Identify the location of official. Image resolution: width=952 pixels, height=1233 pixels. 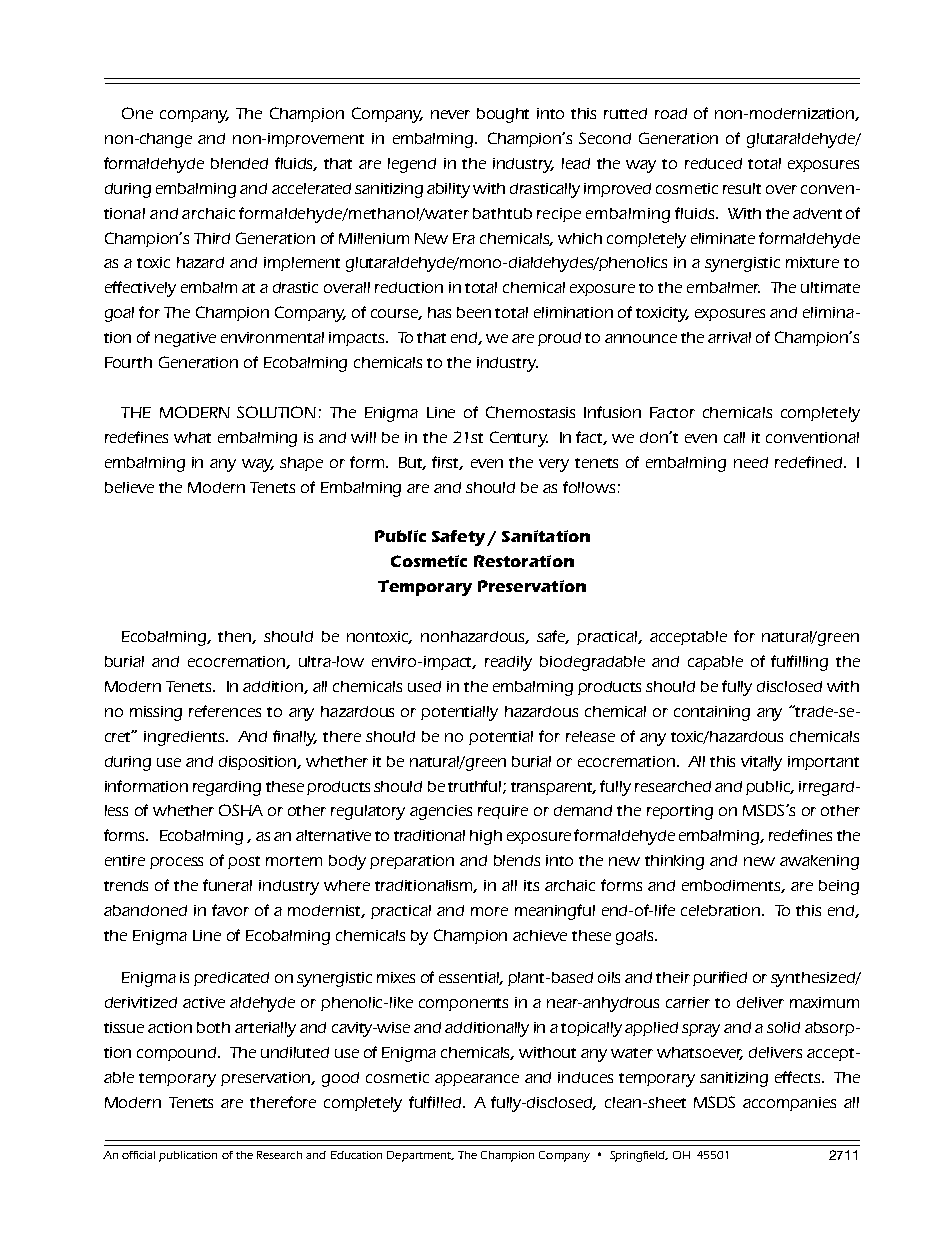
(138, 1155).
